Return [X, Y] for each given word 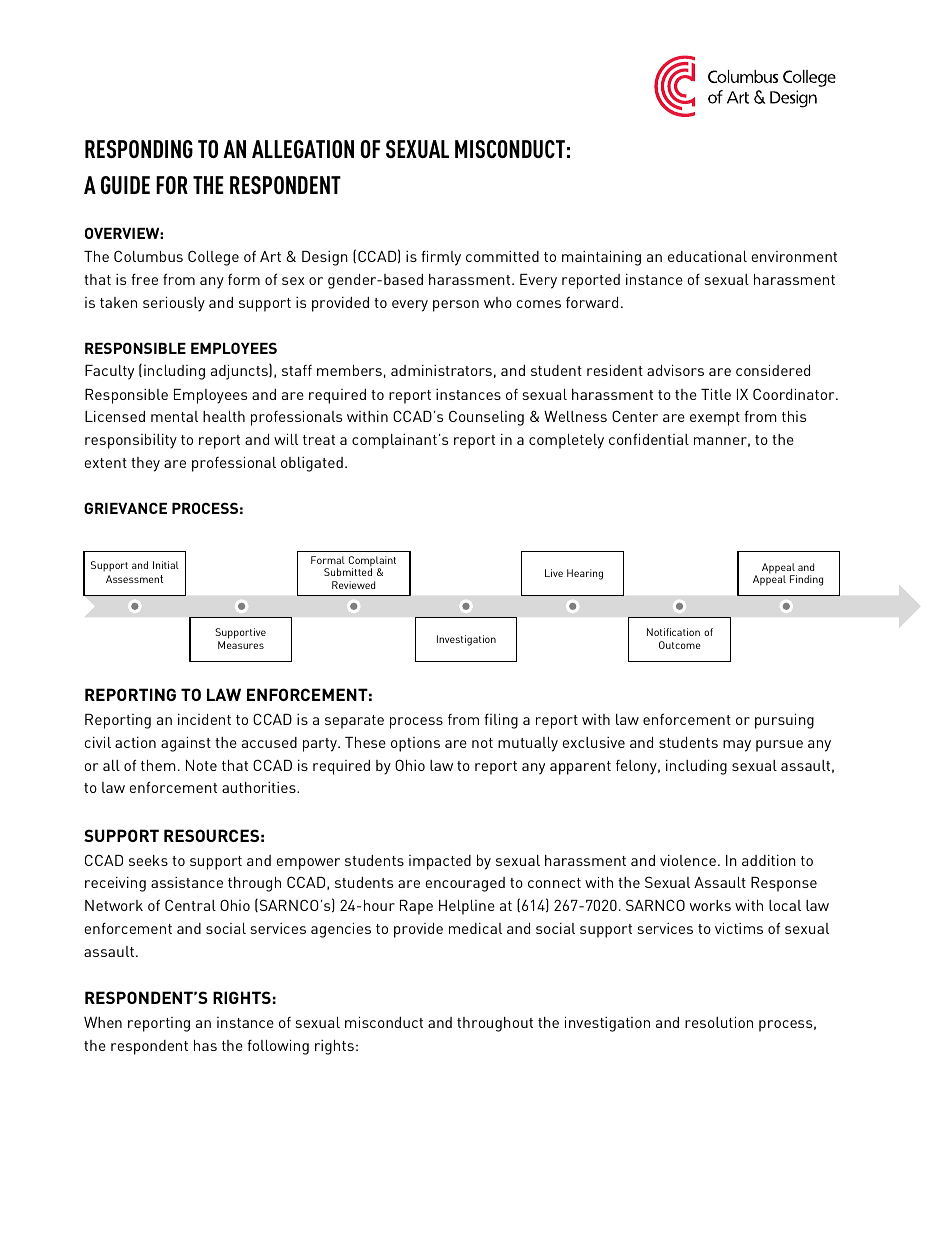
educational [707, 256]
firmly [441, 258]
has [205, 1045]
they [145, 464]
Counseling [486, 418]
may [737, 746]
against [186, 744]
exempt [715, 419]
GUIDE [125, 185]
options [415, 744]
